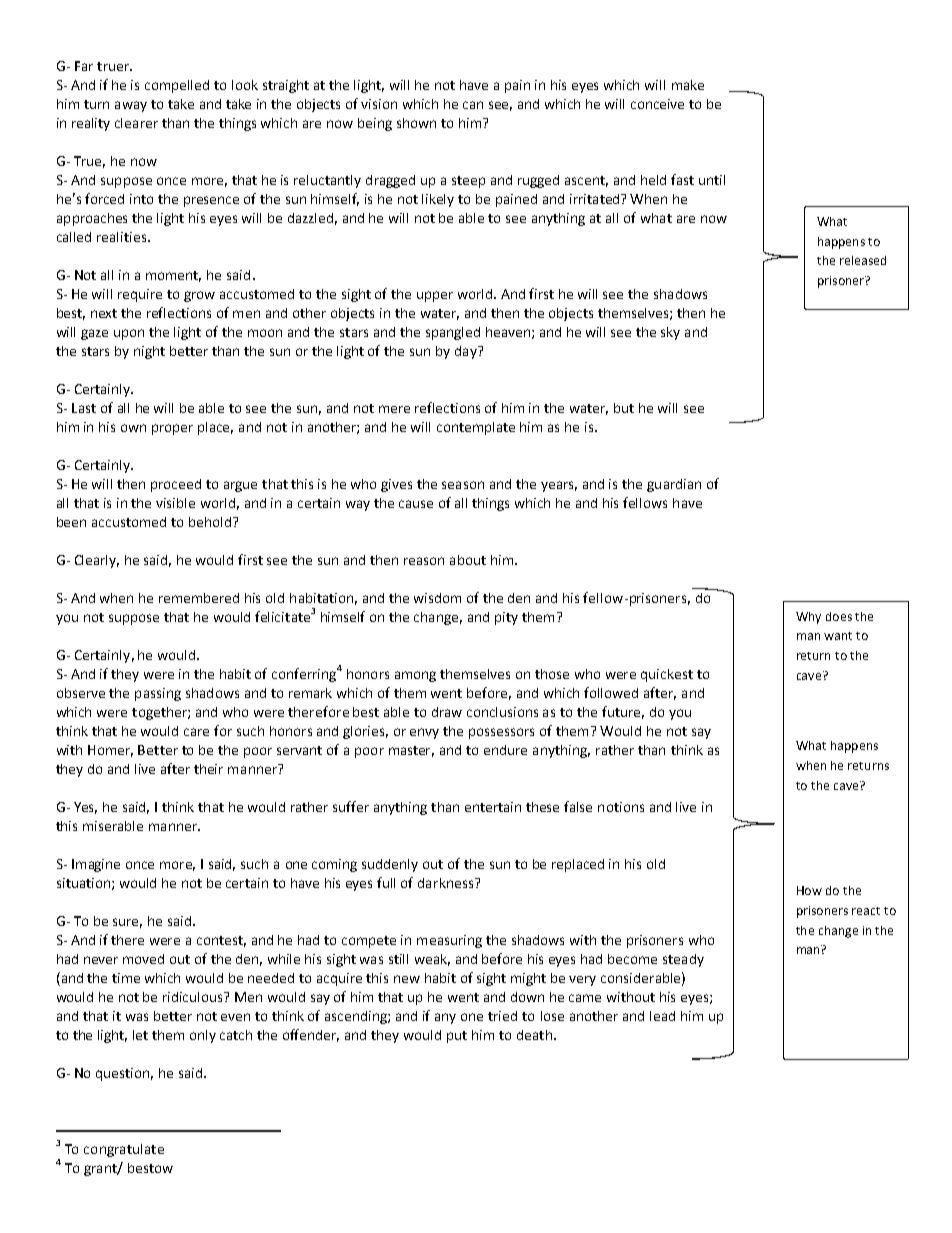 This page has height=1233, width=952. What do you see at coordinates (670, 333) in the page?
I see `sky` at bounding box center [670, 333].
